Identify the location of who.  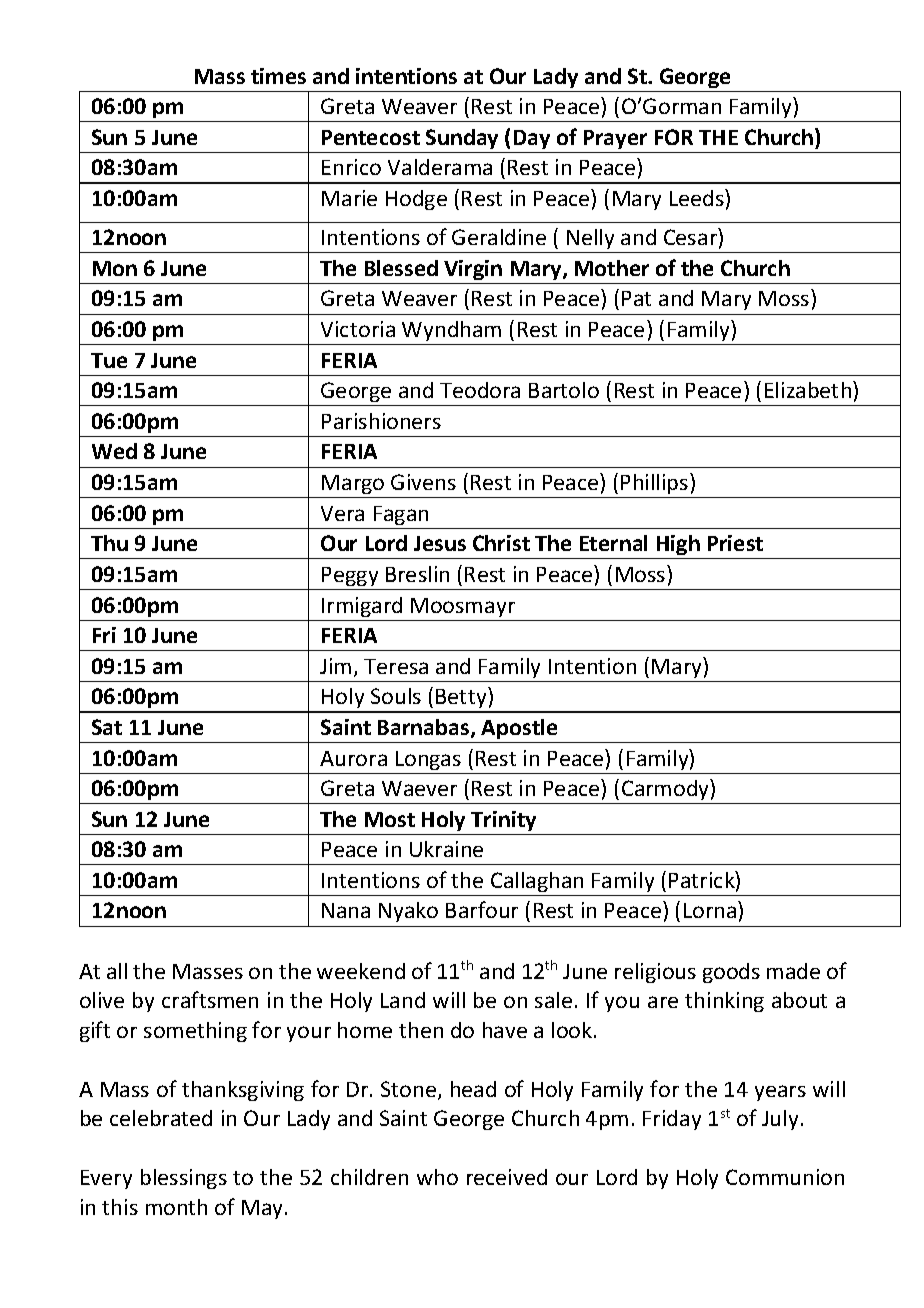
(437, 1177).
